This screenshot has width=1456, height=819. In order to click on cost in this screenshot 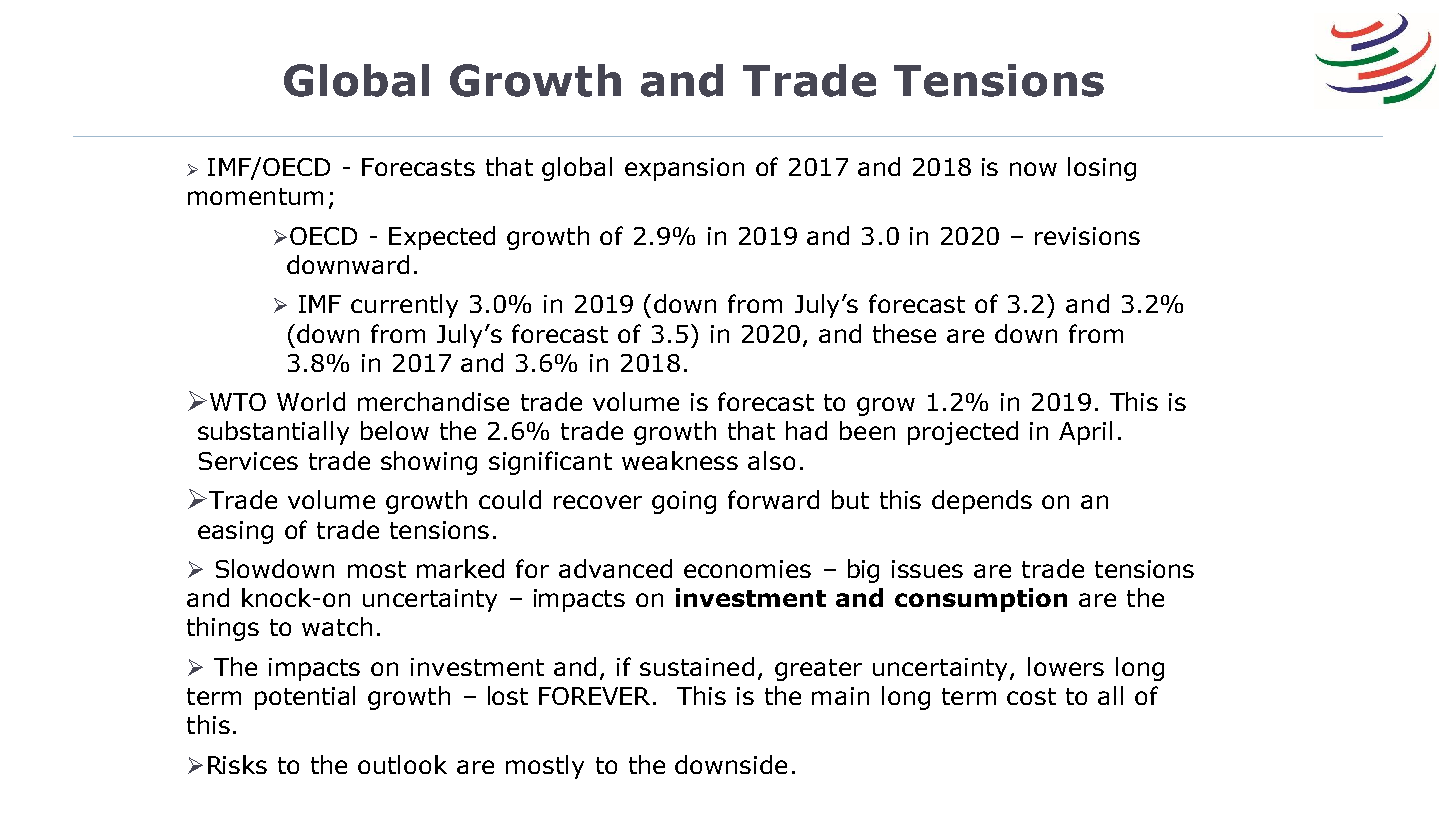, I will do `click(1031, 696)`.
